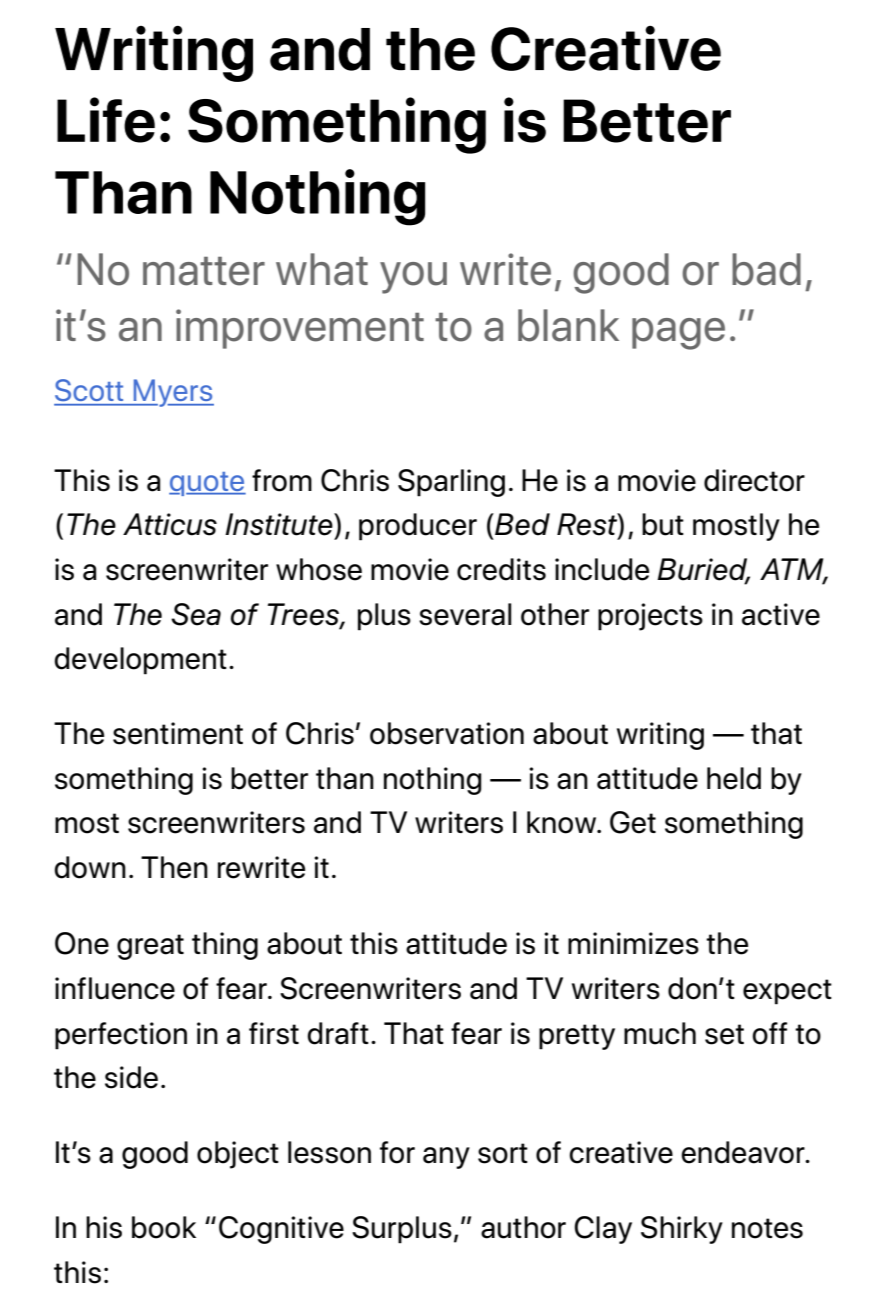 The image size is (896, 1316). I want to click on producer, so click(418, 527).
